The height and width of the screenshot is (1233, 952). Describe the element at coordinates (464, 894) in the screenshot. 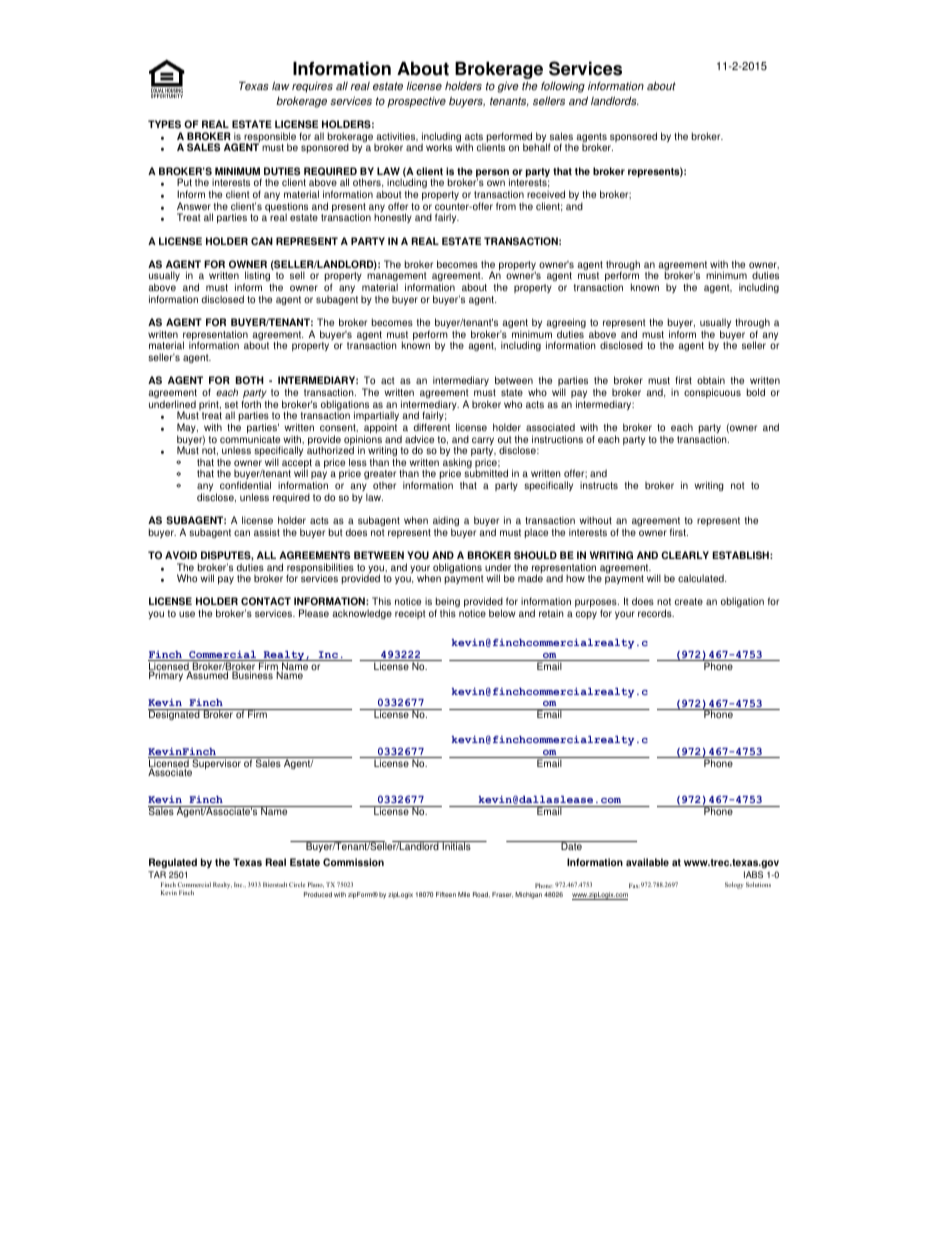

I see `Mile` at that location.
